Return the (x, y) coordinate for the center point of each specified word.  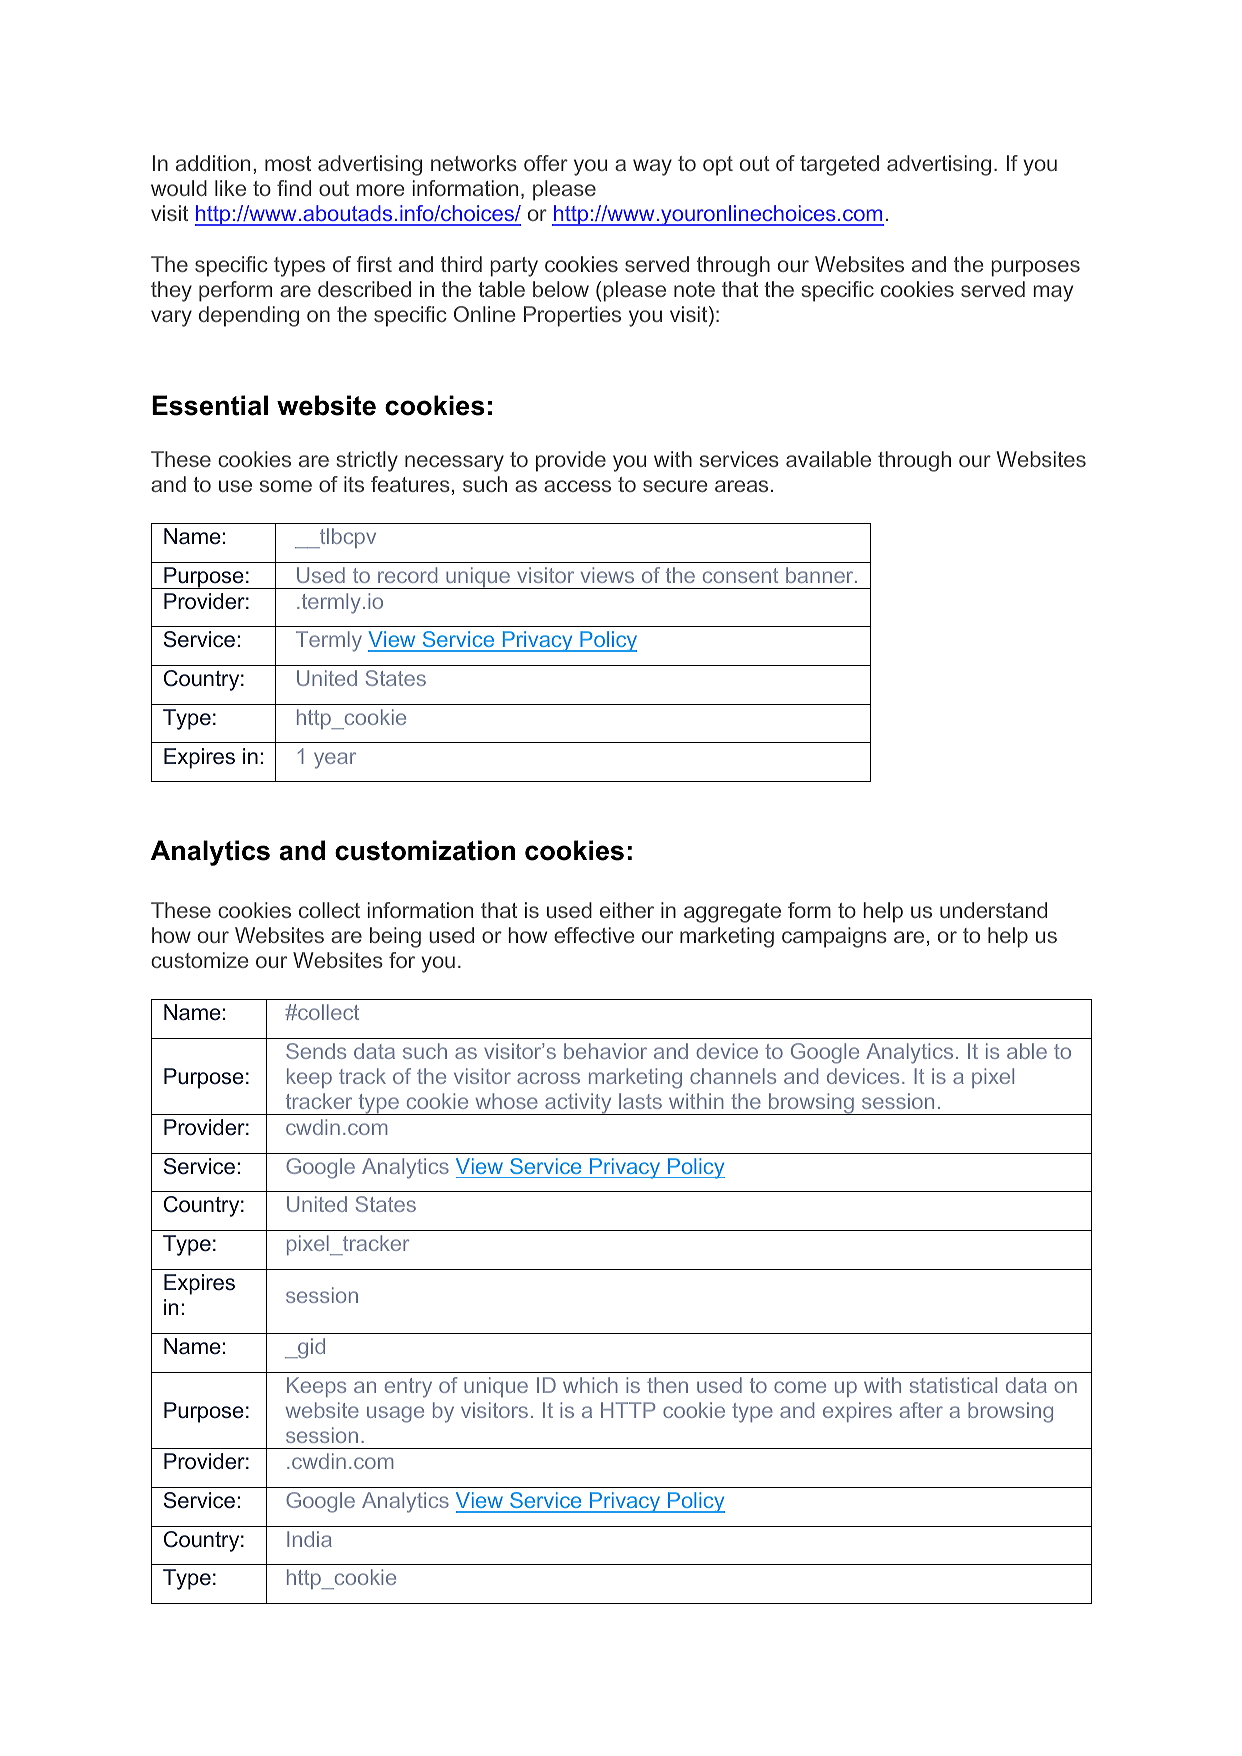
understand (993, 910)
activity (578, 1104)
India (309, 1539)
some (286, 486)
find (294, 188)
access (577, 486)
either (627, 910)
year (335, 760)
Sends (316, 1051)
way (652, 167)
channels (733, 1076)
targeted (839, 165)
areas (741, 486)
